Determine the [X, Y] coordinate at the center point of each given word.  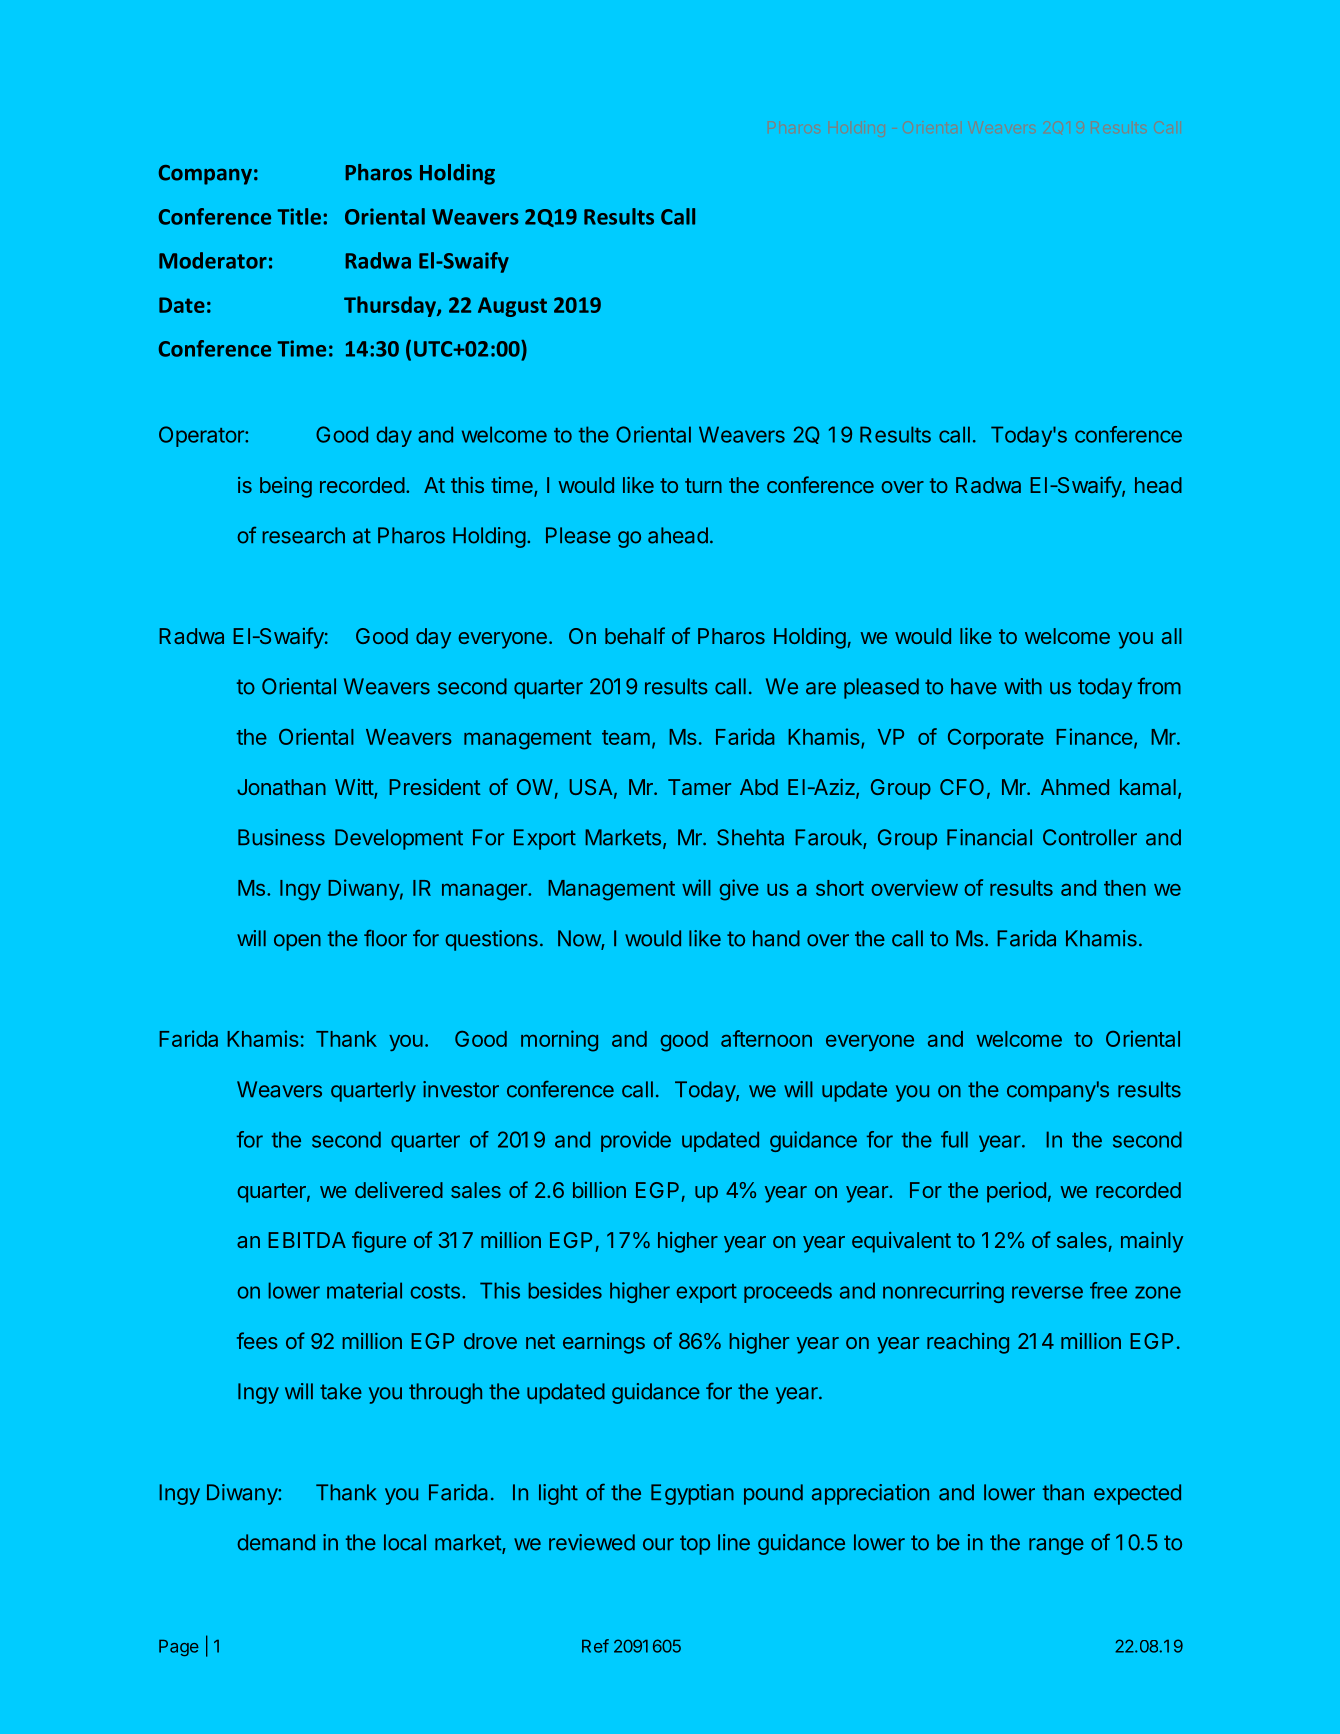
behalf [635, 635]
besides [565, 1290]
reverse [1047, 1292]
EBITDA [307, 1240]
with [1023, 686]
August [512, 307]
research [304, 535]
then [1125, 888]
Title [299, 216]
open [297, 942]
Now [580, 939]
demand [276, 1542]
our [658, 1544]
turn [703, 485]
